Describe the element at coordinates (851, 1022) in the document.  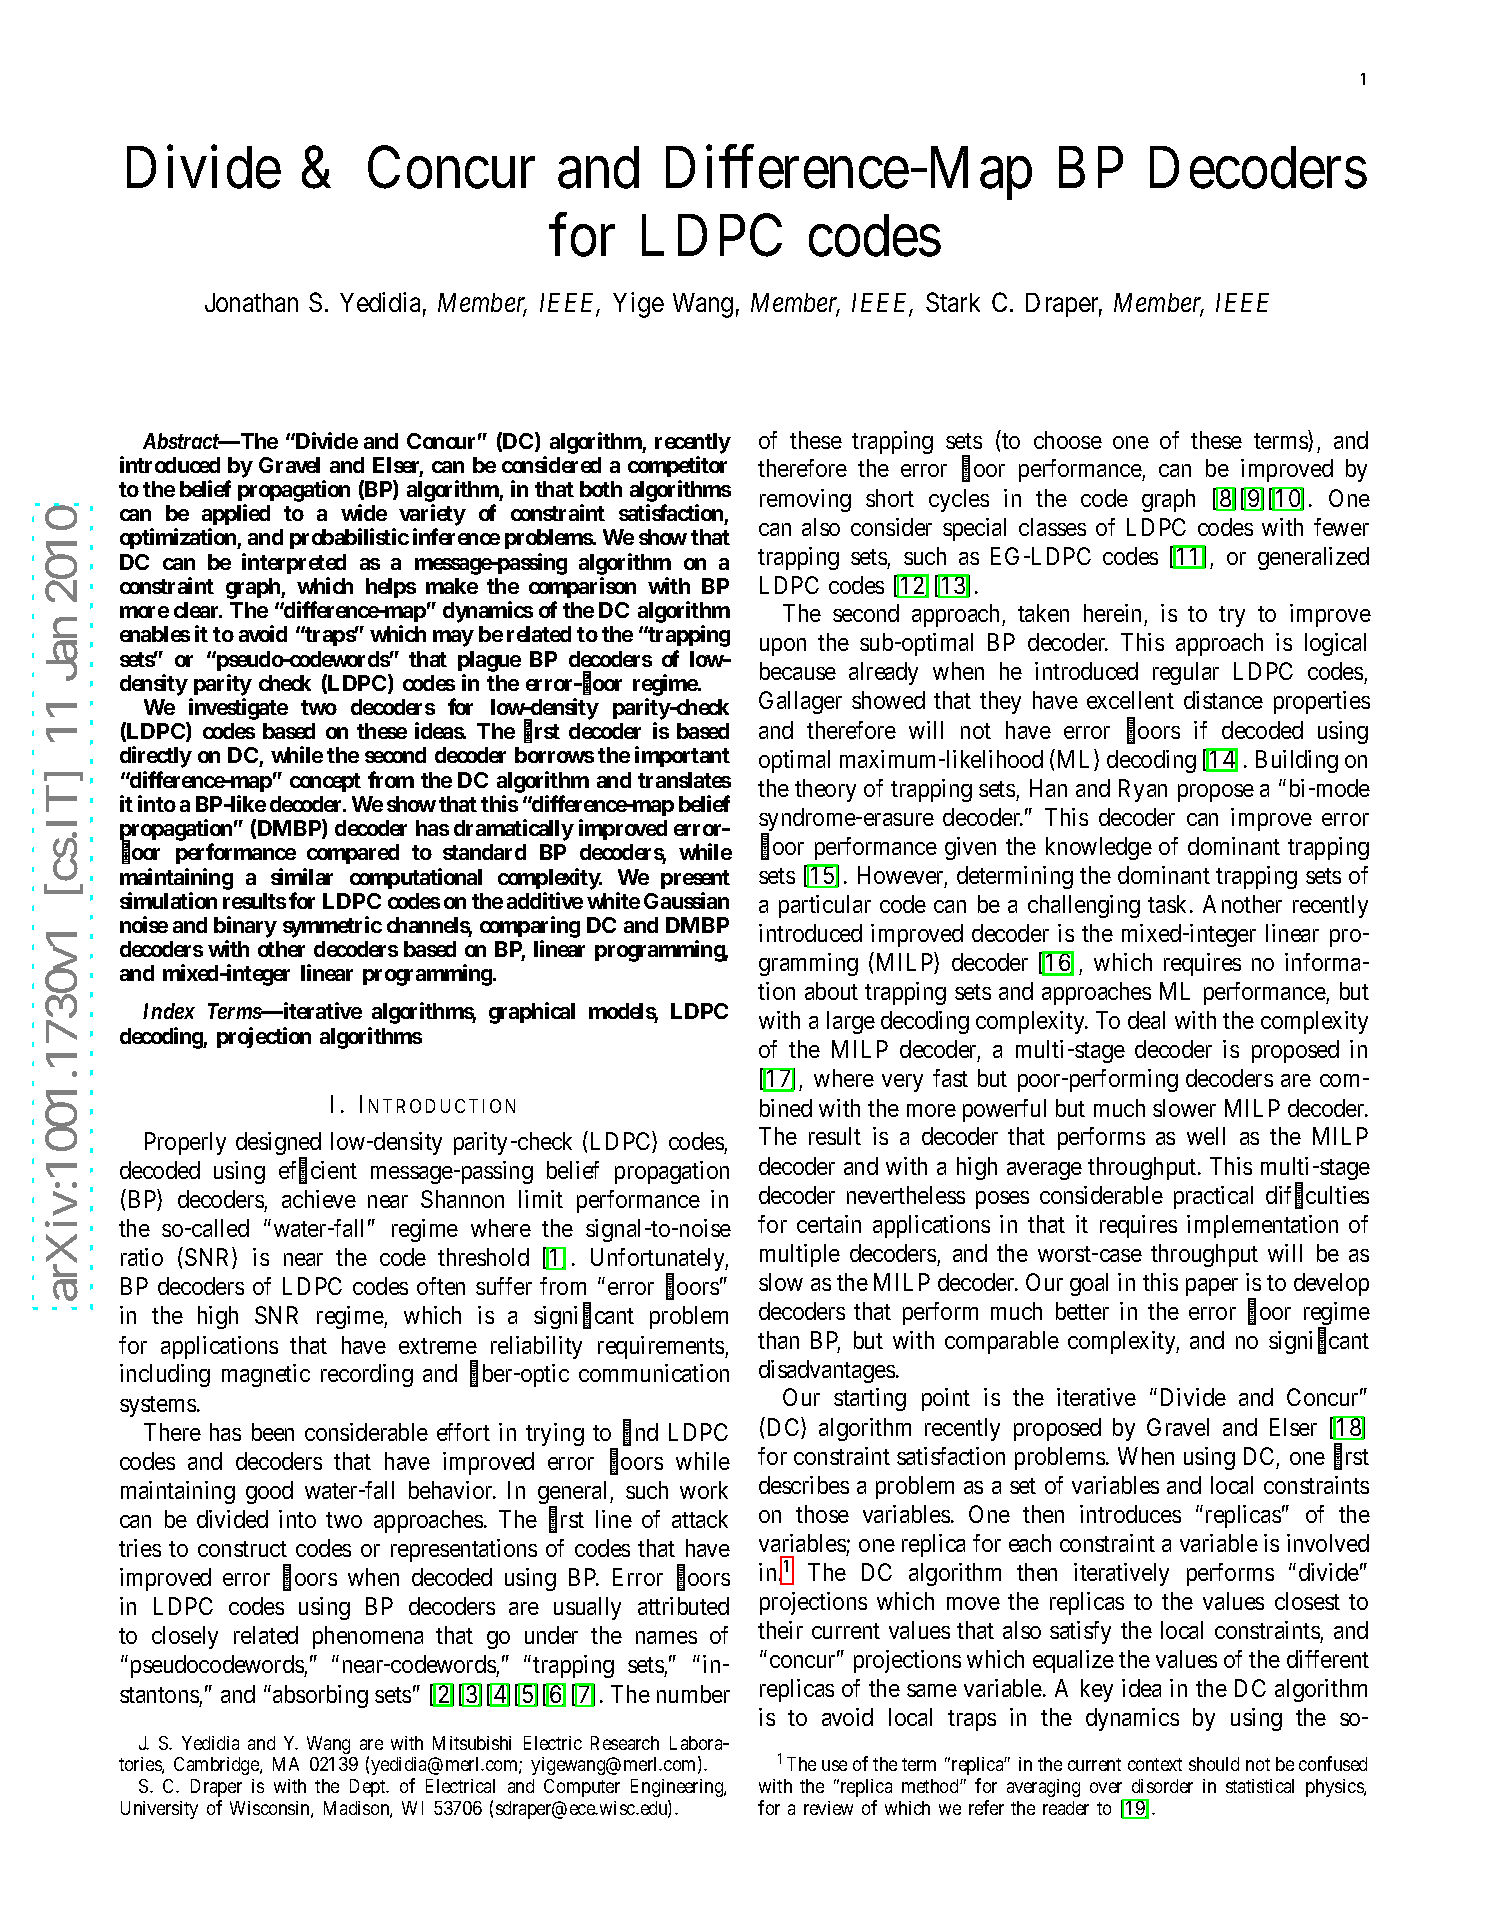
I see `large` at that location.
